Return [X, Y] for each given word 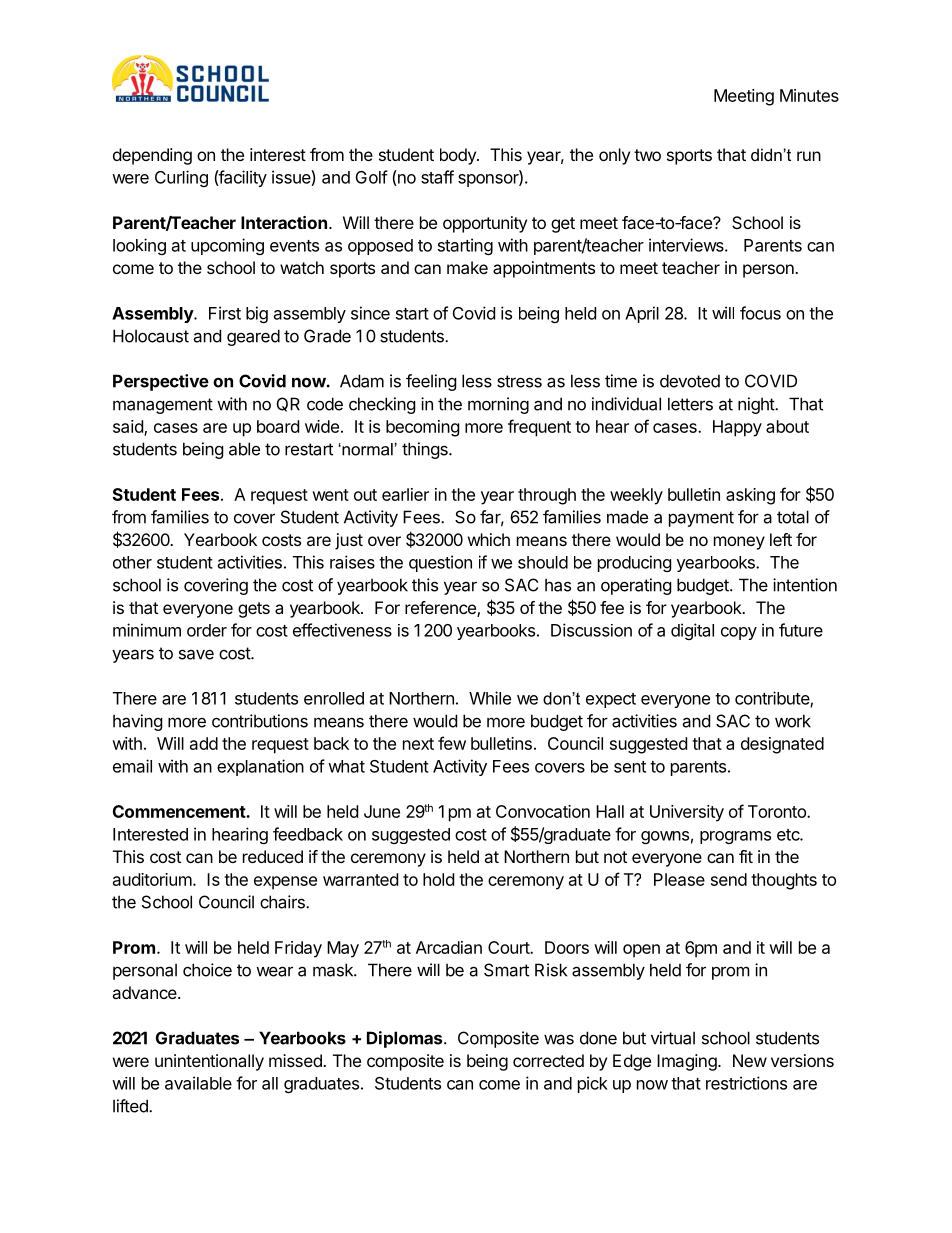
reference [441, 609]
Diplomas [406, 1039]
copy [739, 633]
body [459, 156]
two [647, 155]
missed [296, 1060]
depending [152, 156]
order [207, 630]
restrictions [746, 1083]
